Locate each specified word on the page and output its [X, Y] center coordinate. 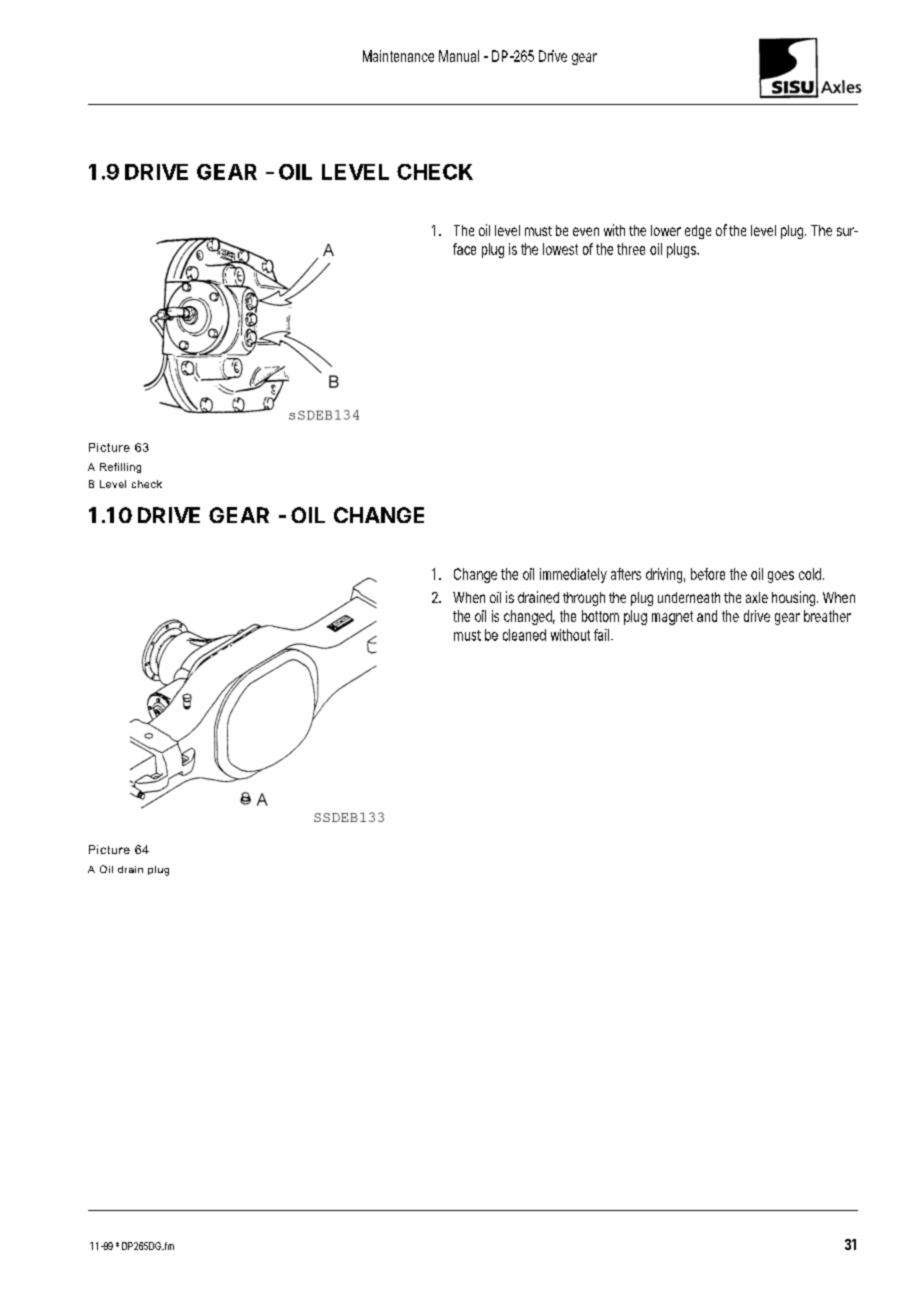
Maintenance [398, 56]
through [584, 599]
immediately [573, 575]
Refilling [120, 468]
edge [698, 232]
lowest [560, 249]
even [586, 231]
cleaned [524, 635]
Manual [459, 56]
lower [666, 230]
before [708, 574]
